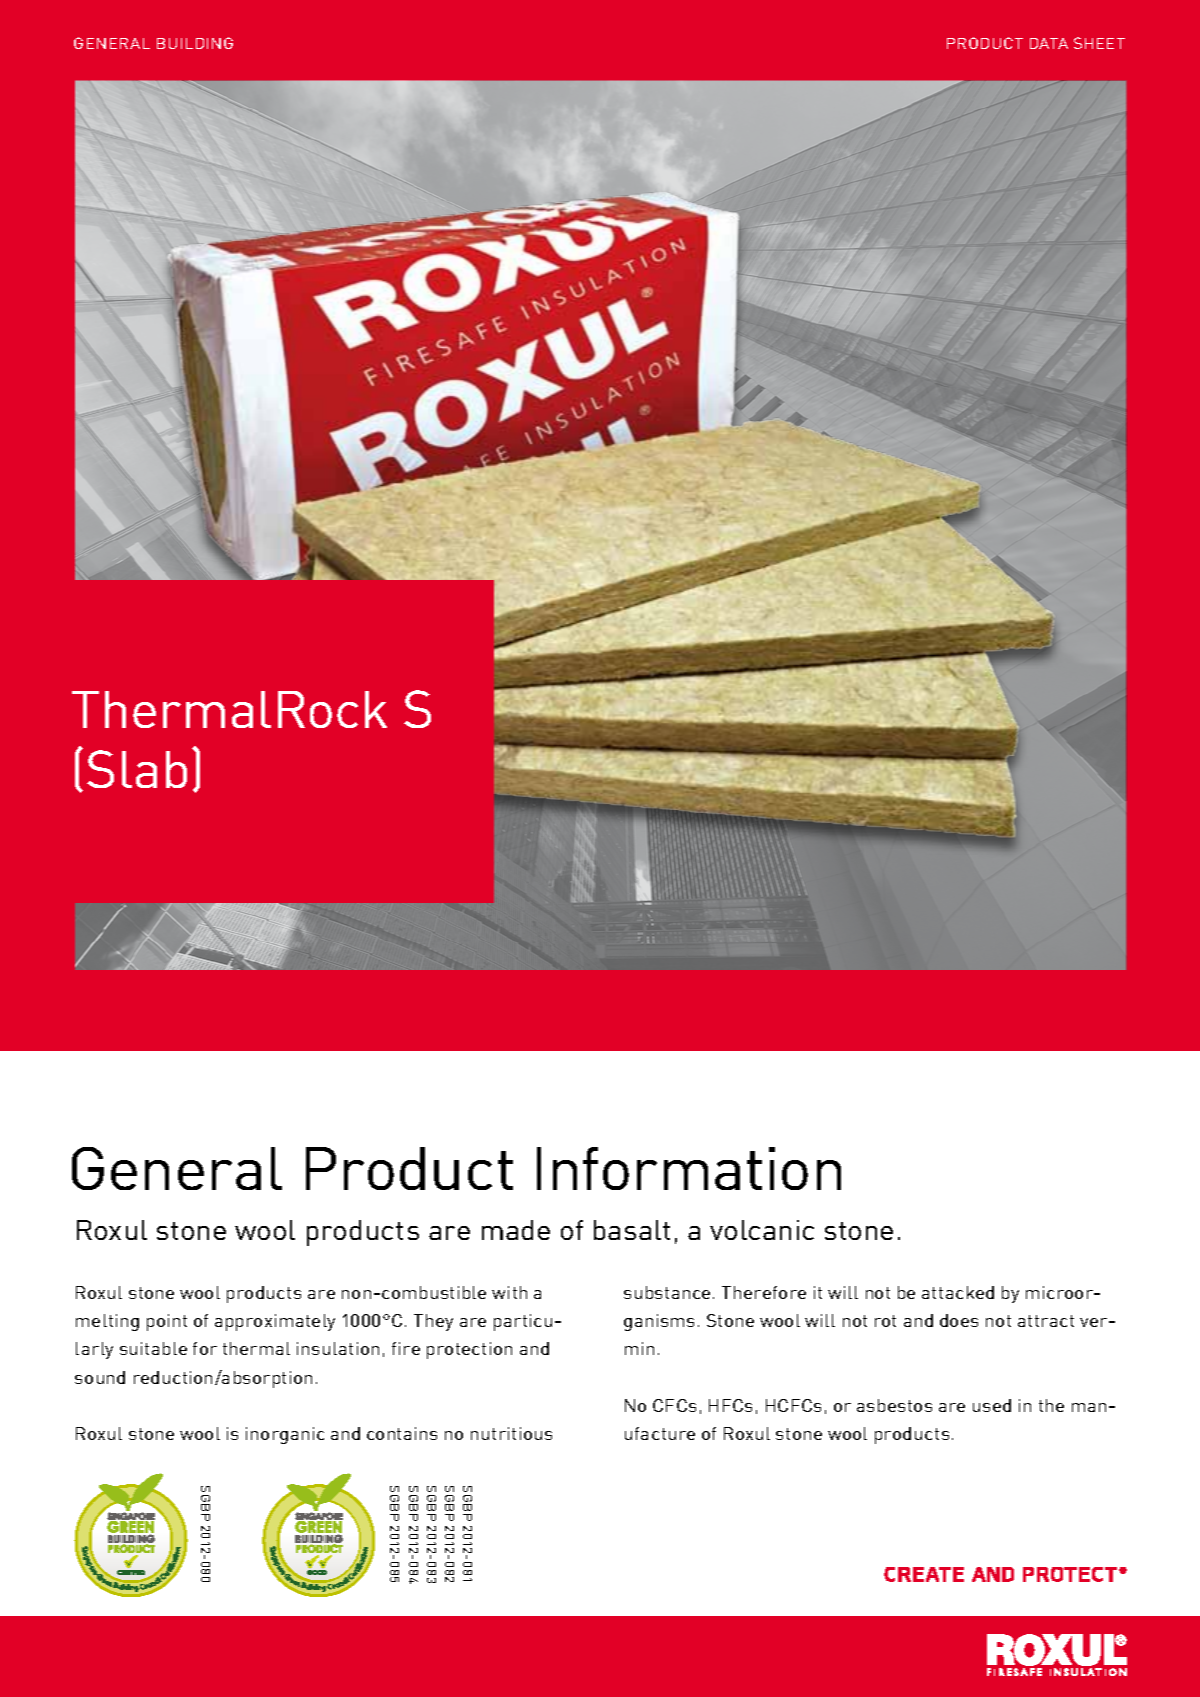  I want to click on Building, so click(195, 43).
